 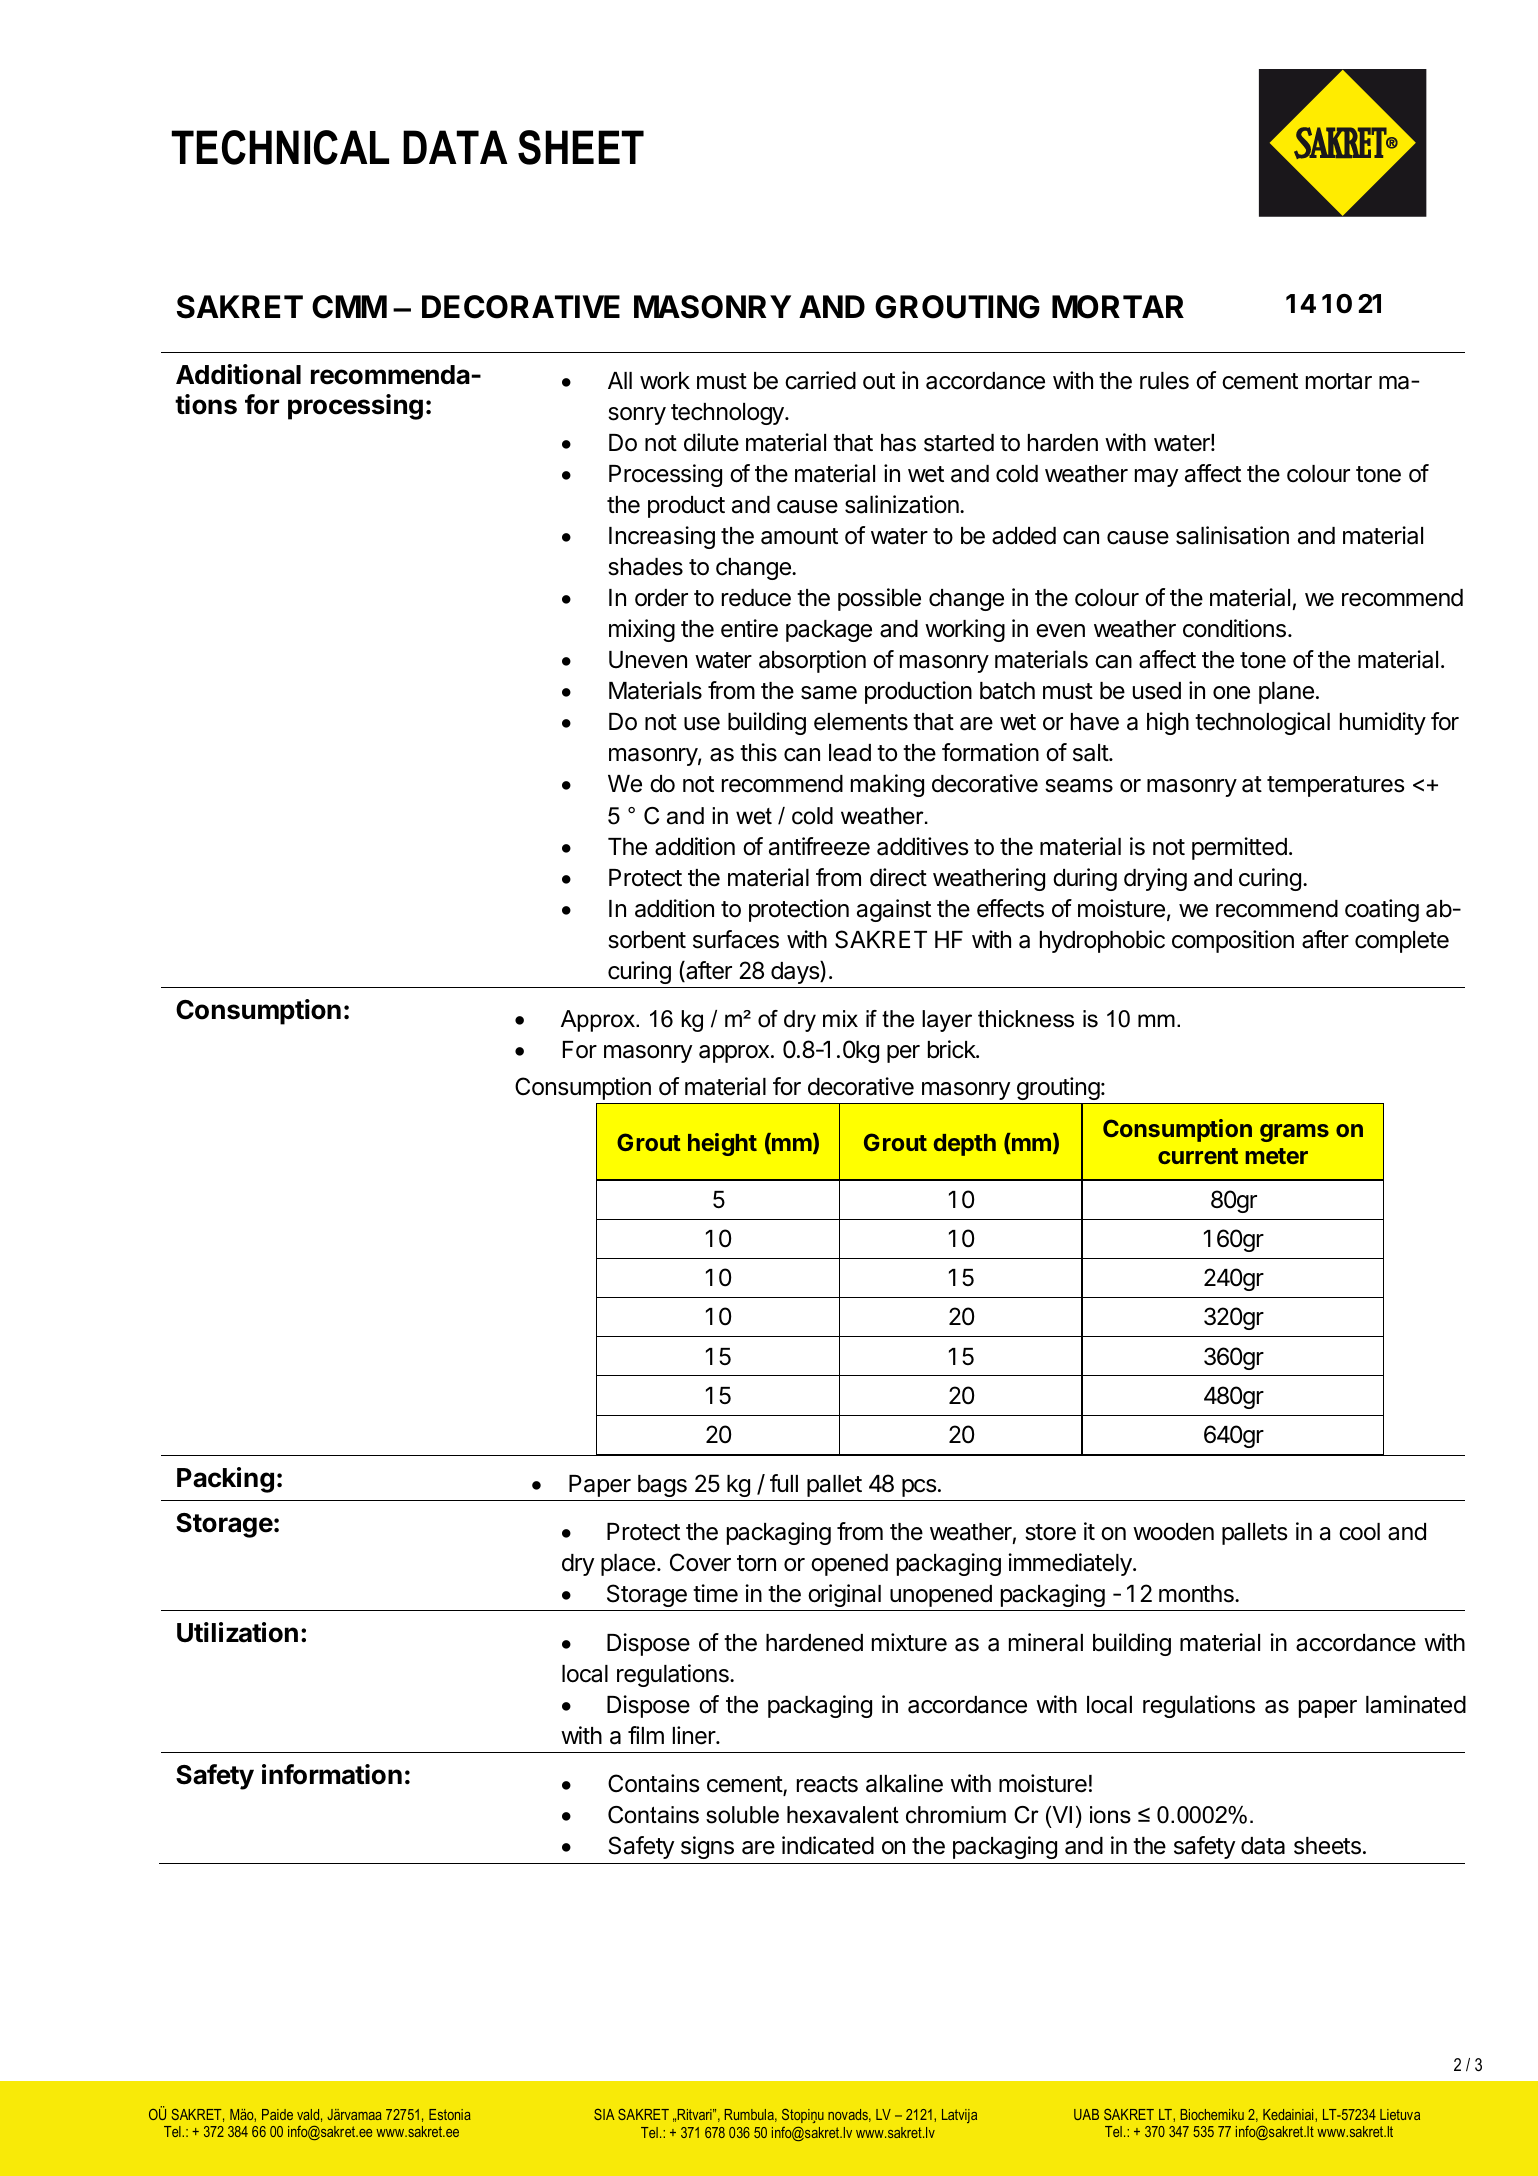 I want to click on carried, so click(x=820, y=380).
